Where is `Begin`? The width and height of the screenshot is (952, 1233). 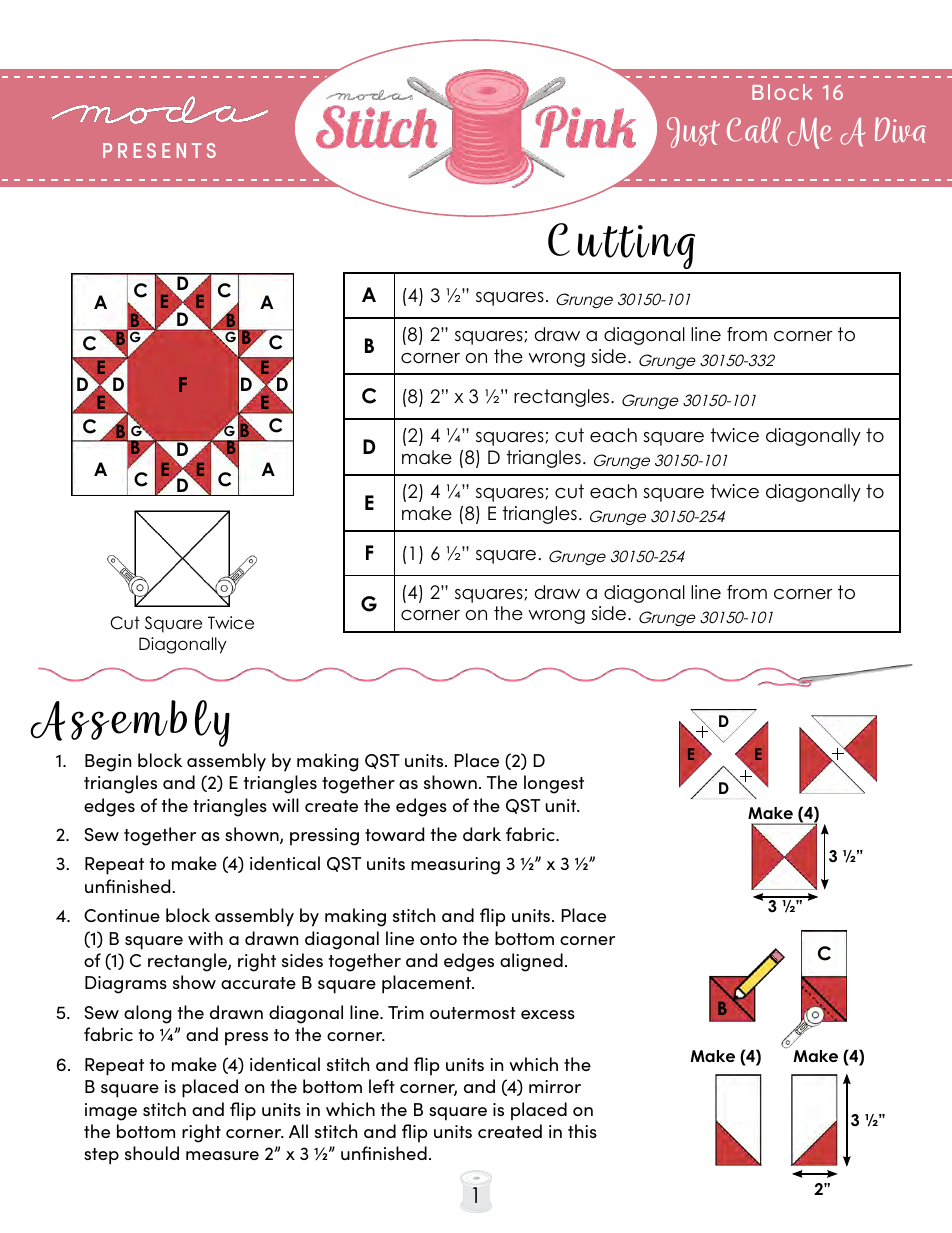 Begin is located at coordinates (108, 763).
